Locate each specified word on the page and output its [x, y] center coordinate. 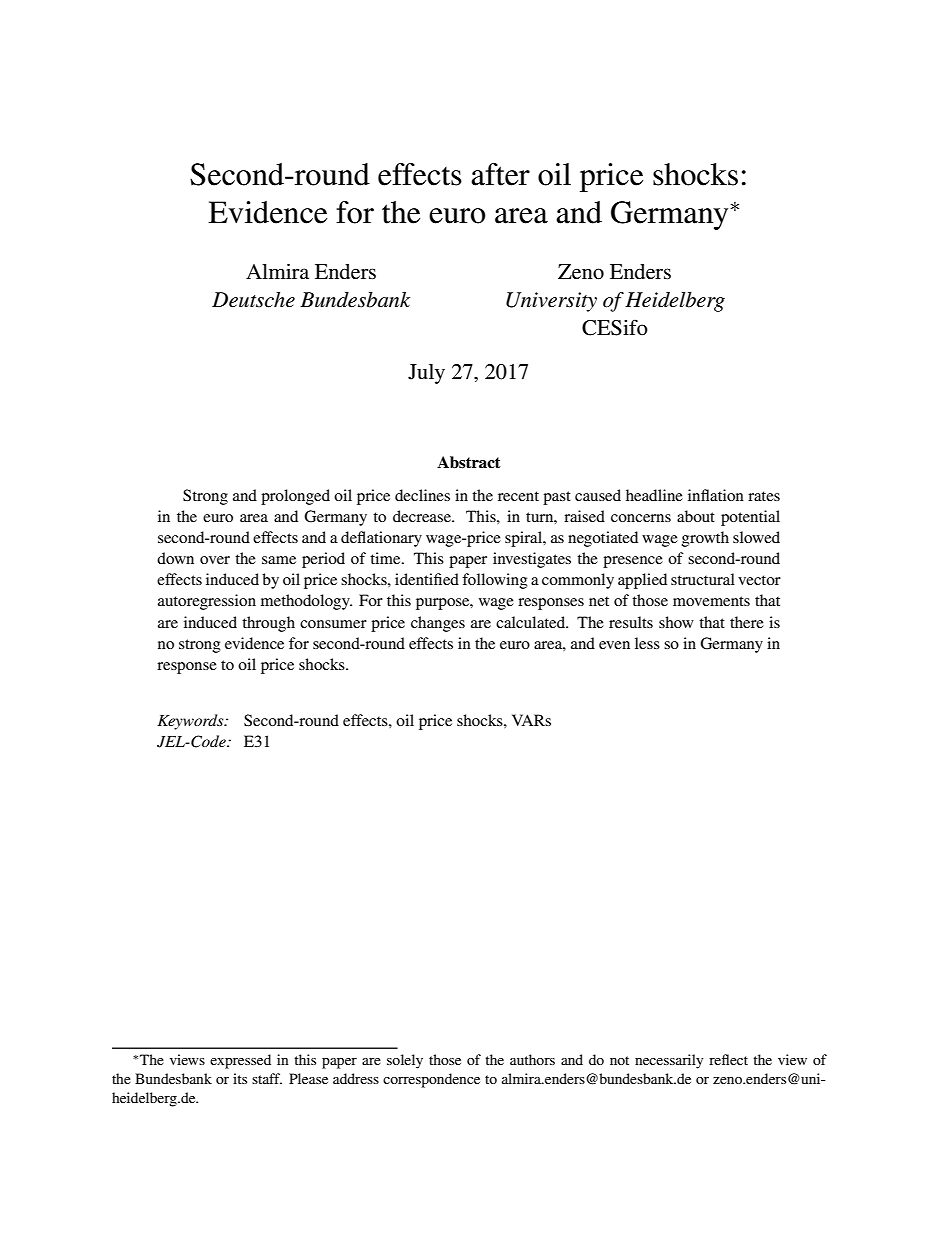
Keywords [191, 722]
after [500, 174]
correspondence [431, 1080]
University [551, 302]
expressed [240, 1061]
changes [438, 624]
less [647, 643]
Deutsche [253, 300]
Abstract [468, 462]
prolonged [295, 497]
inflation [716, 495]
